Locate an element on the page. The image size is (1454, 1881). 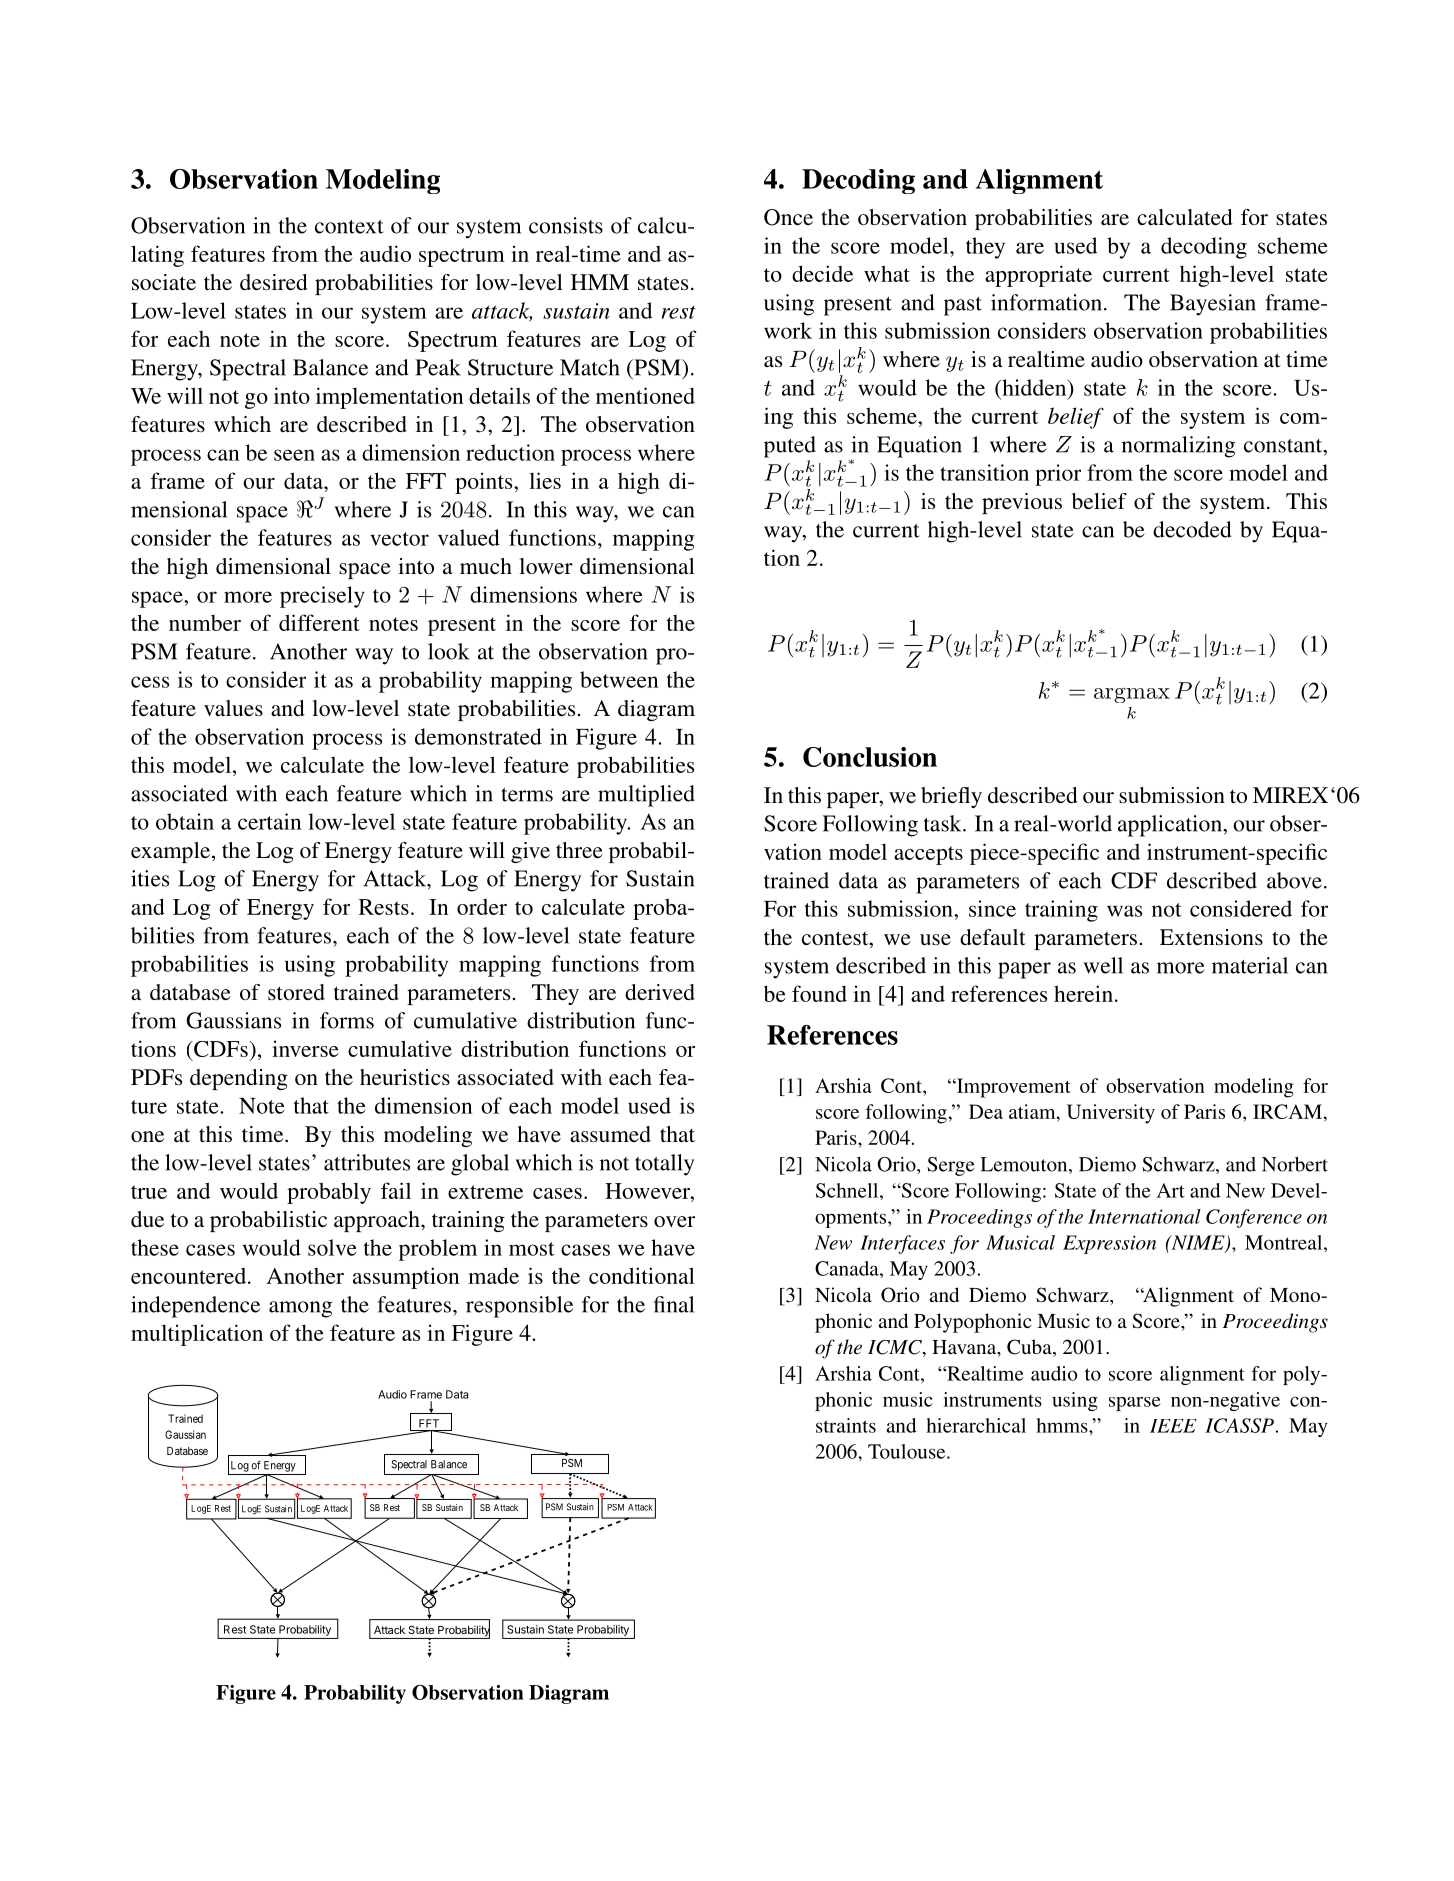
desired is located at coordinates (274, 282).
